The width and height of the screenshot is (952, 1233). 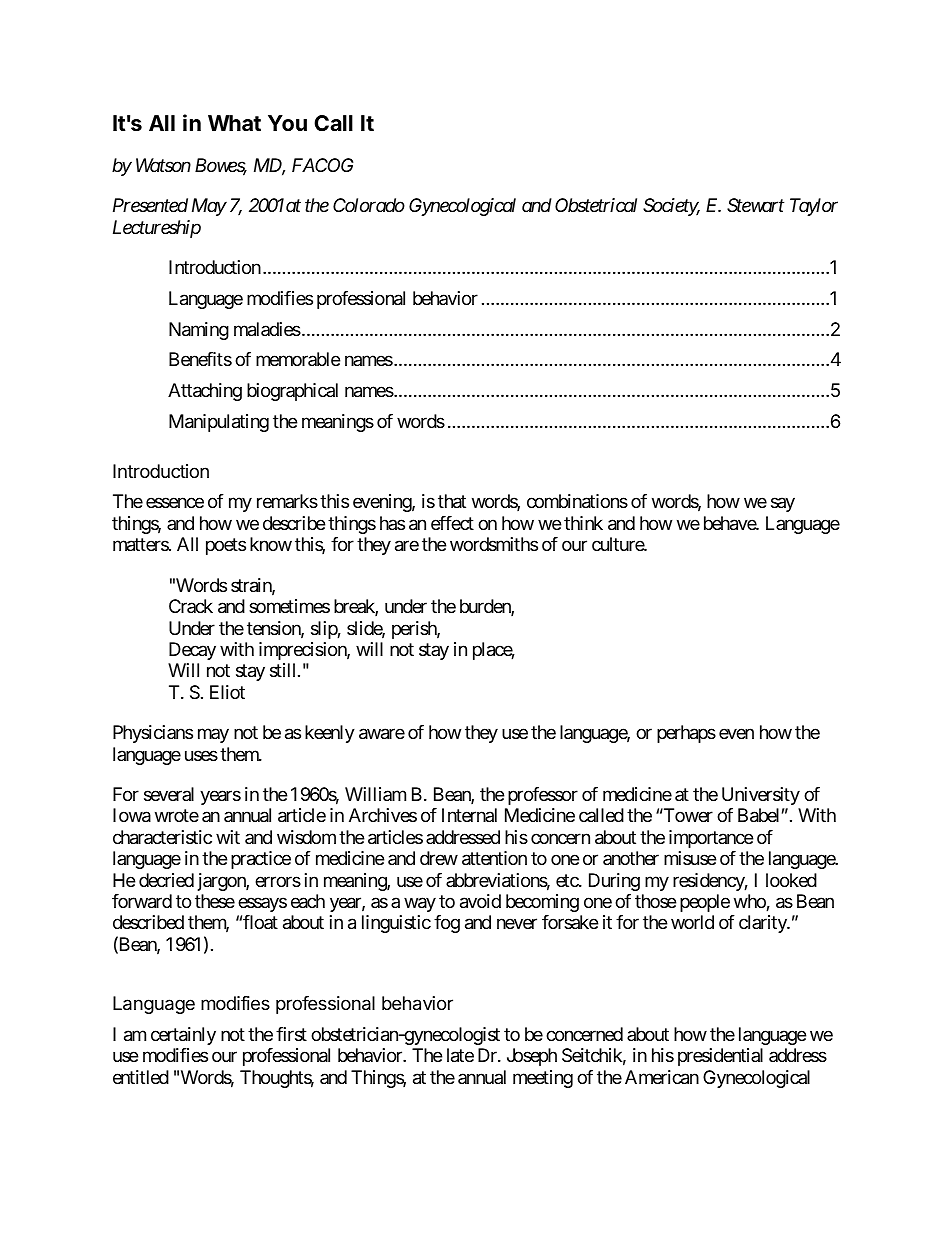 What do you see at coordinates (298, 359) in the screenshot?
I see `memorable` at bounding box center [298, 359].
